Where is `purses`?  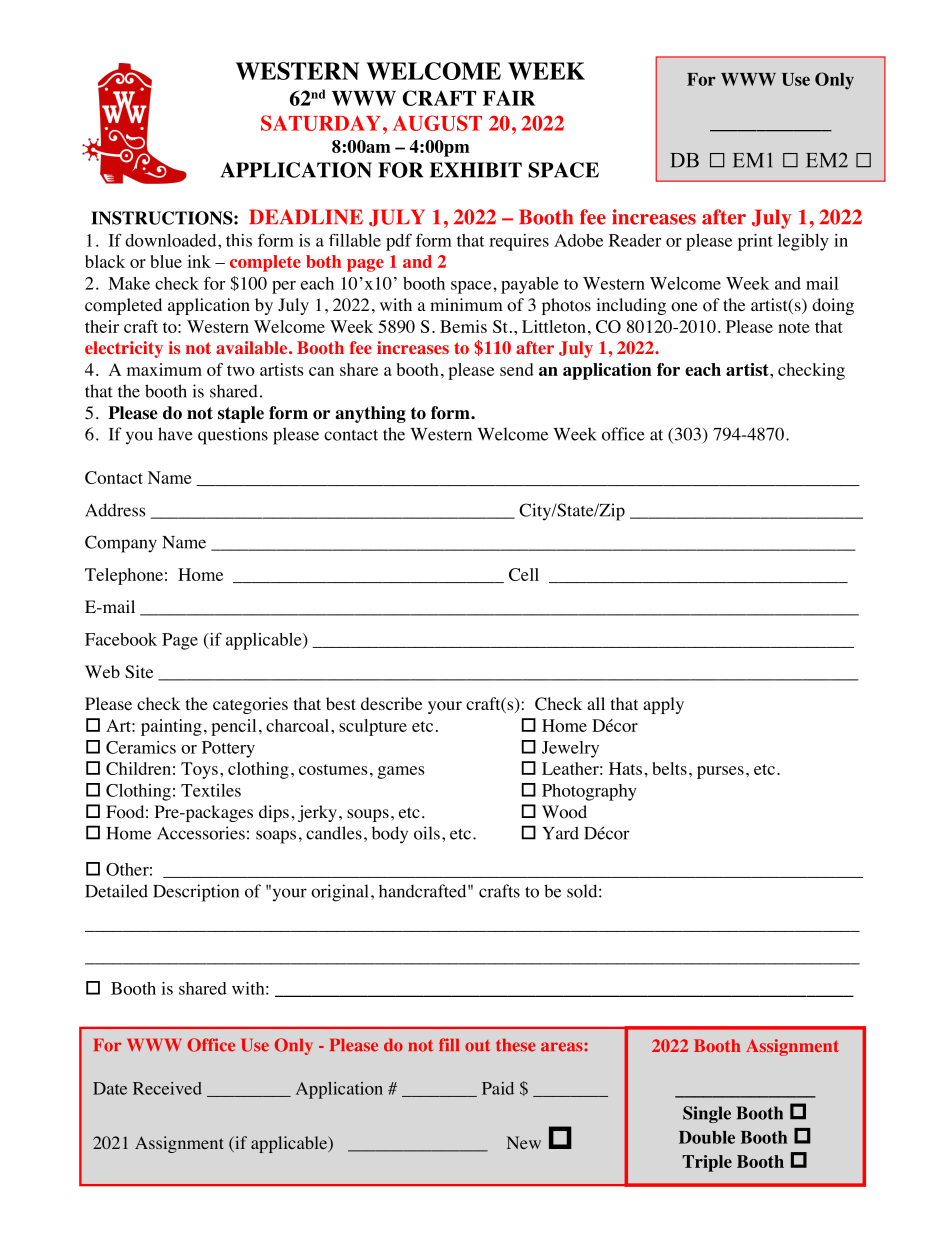 purses is located at coordinates (720, 772).
